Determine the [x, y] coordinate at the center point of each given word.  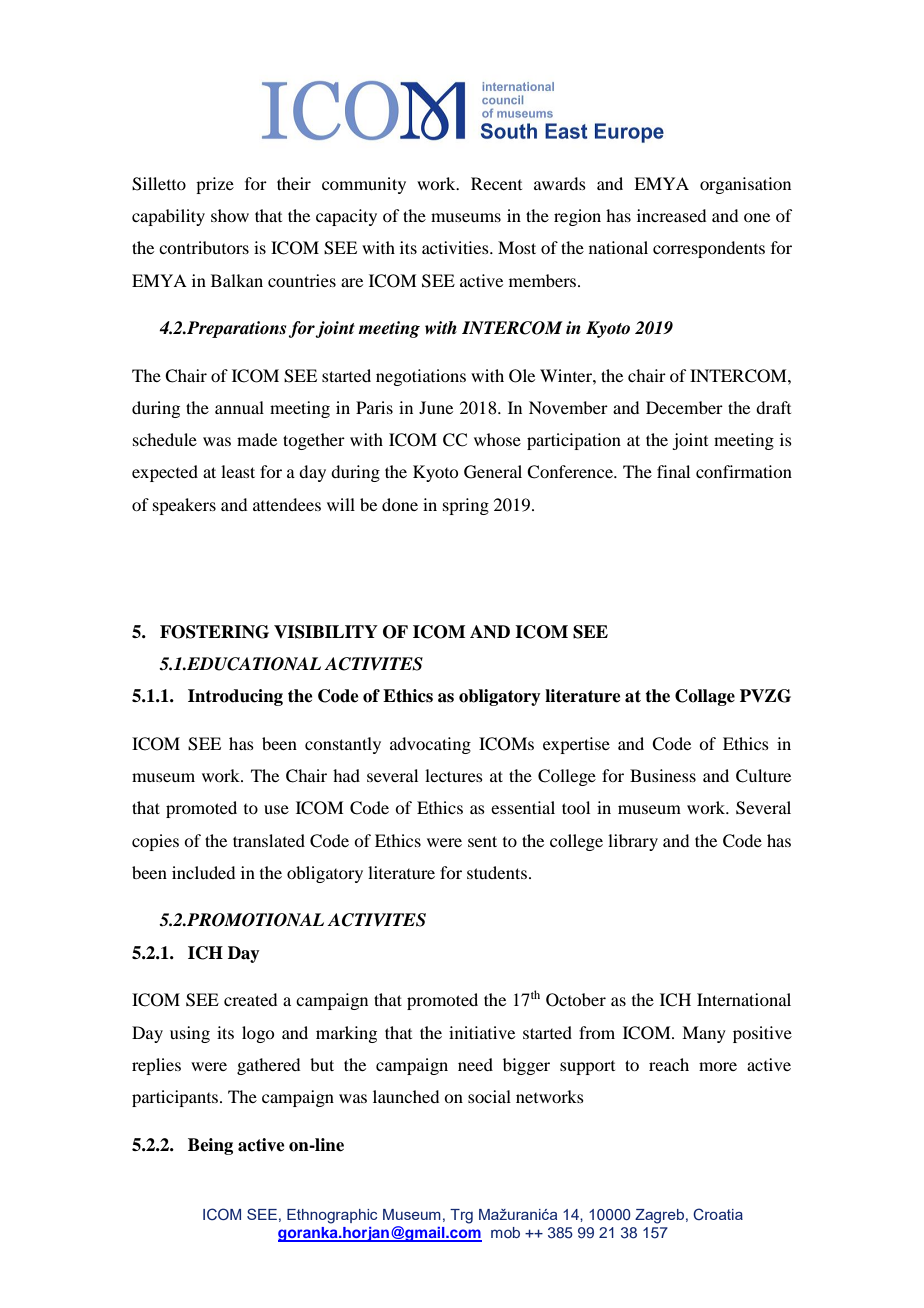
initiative [482, 1032]
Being [210, 1146]
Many [704, 1034]
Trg [461, 1216]
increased [671, 215]
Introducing [235, 697]
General [493, 472]
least [238, 471]
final [673, 471]
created [250, 999]
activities [456, 247]
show [230, 215]
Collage [705, 697]
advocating [430, 745]
